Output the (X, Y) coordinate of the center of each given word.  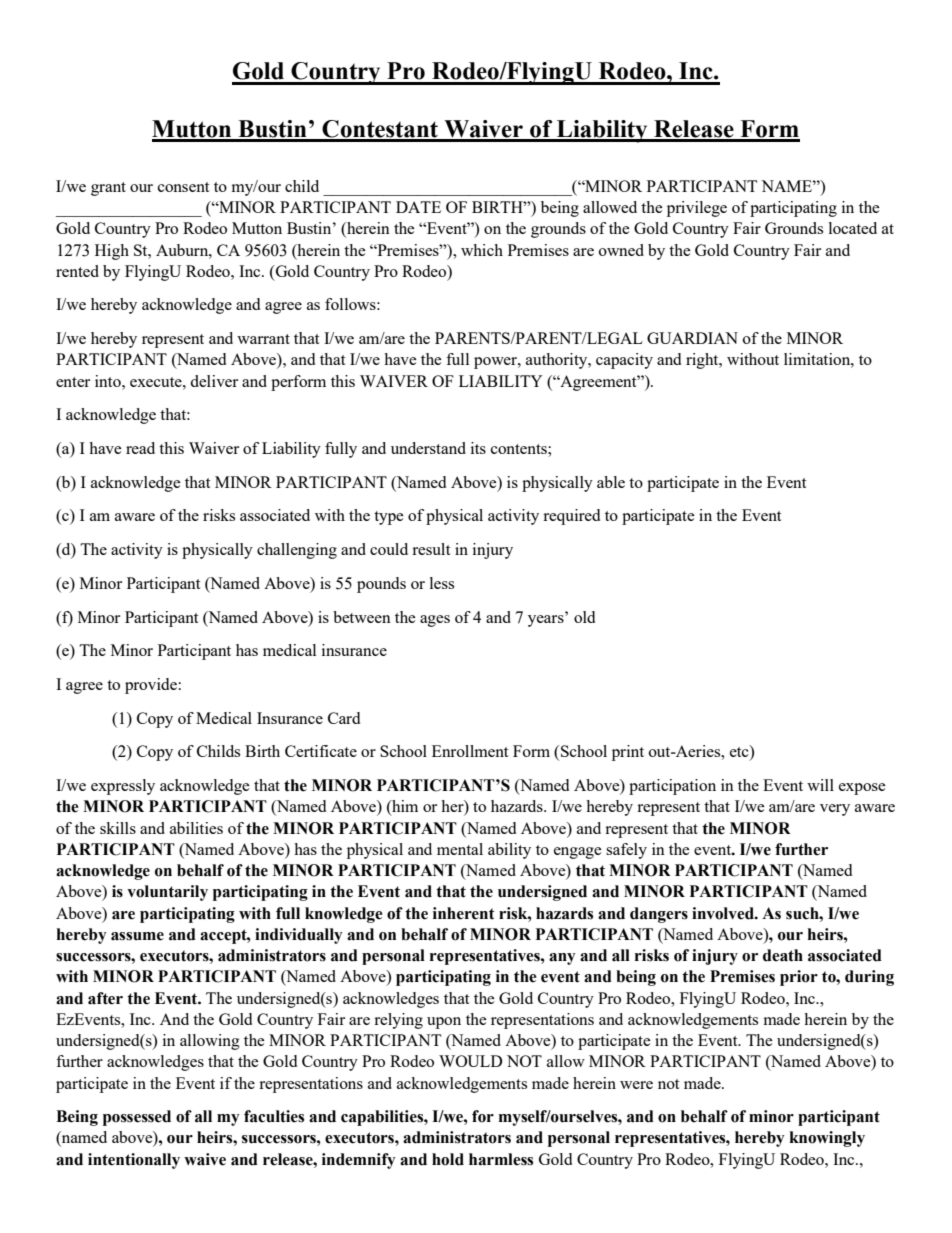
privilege (697, 209)
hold (448, 1159)
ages (435, 621)
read (140, 448)
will (820, 785)
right (703, 361)
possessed (137, 1118)
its (478, 448)
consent (183, 187)
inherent (464, 913)
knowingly (827, 1139)
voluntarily (167, 893)
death (783, 955)
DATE (418, 207)
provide (151, 686)
